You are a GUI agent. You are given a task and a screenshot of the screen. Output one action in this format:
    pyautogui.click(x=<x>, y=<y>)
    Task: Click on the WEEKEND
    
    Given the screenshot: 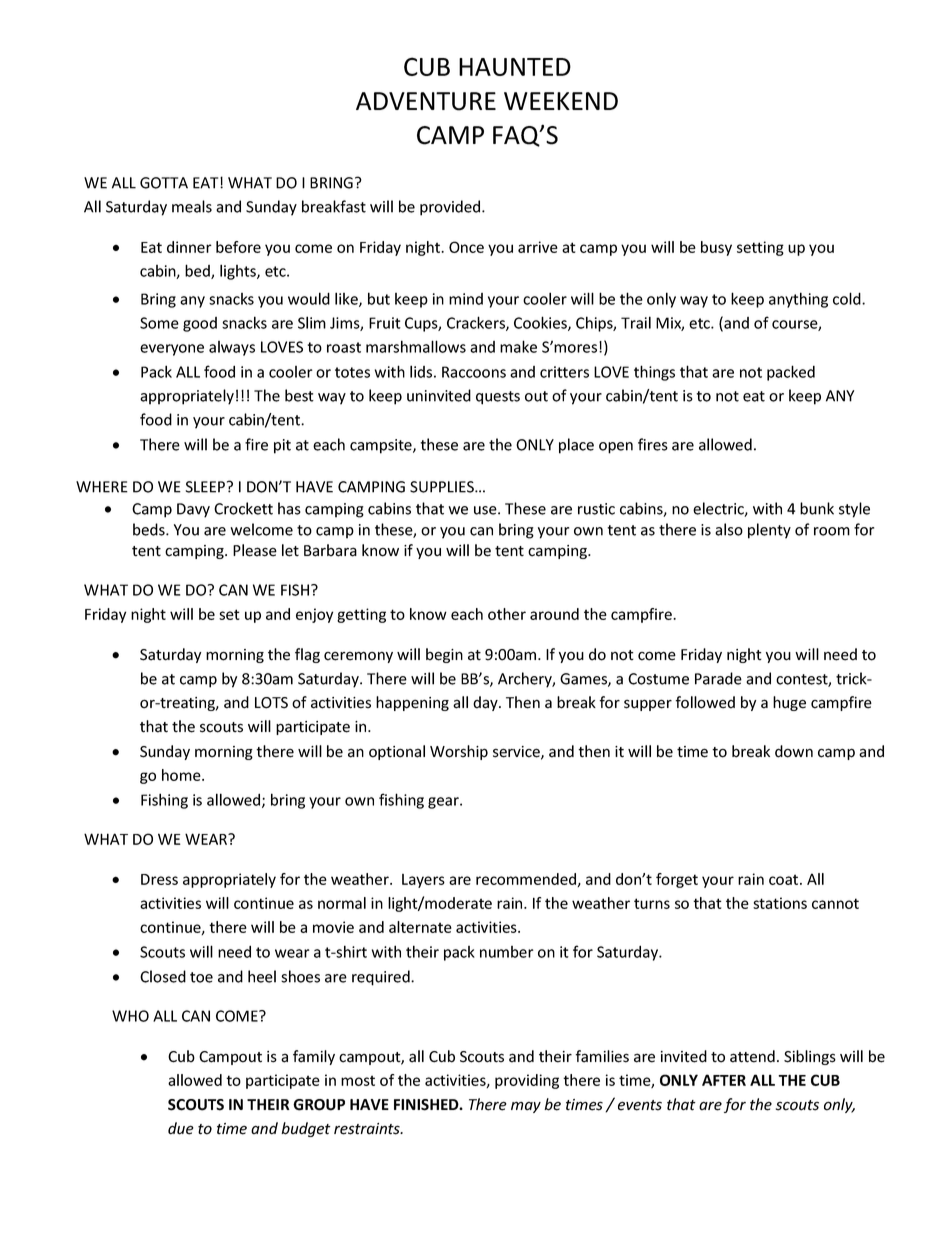 What is the action you would take?
    pyautogui.click(x=561, y=101)
